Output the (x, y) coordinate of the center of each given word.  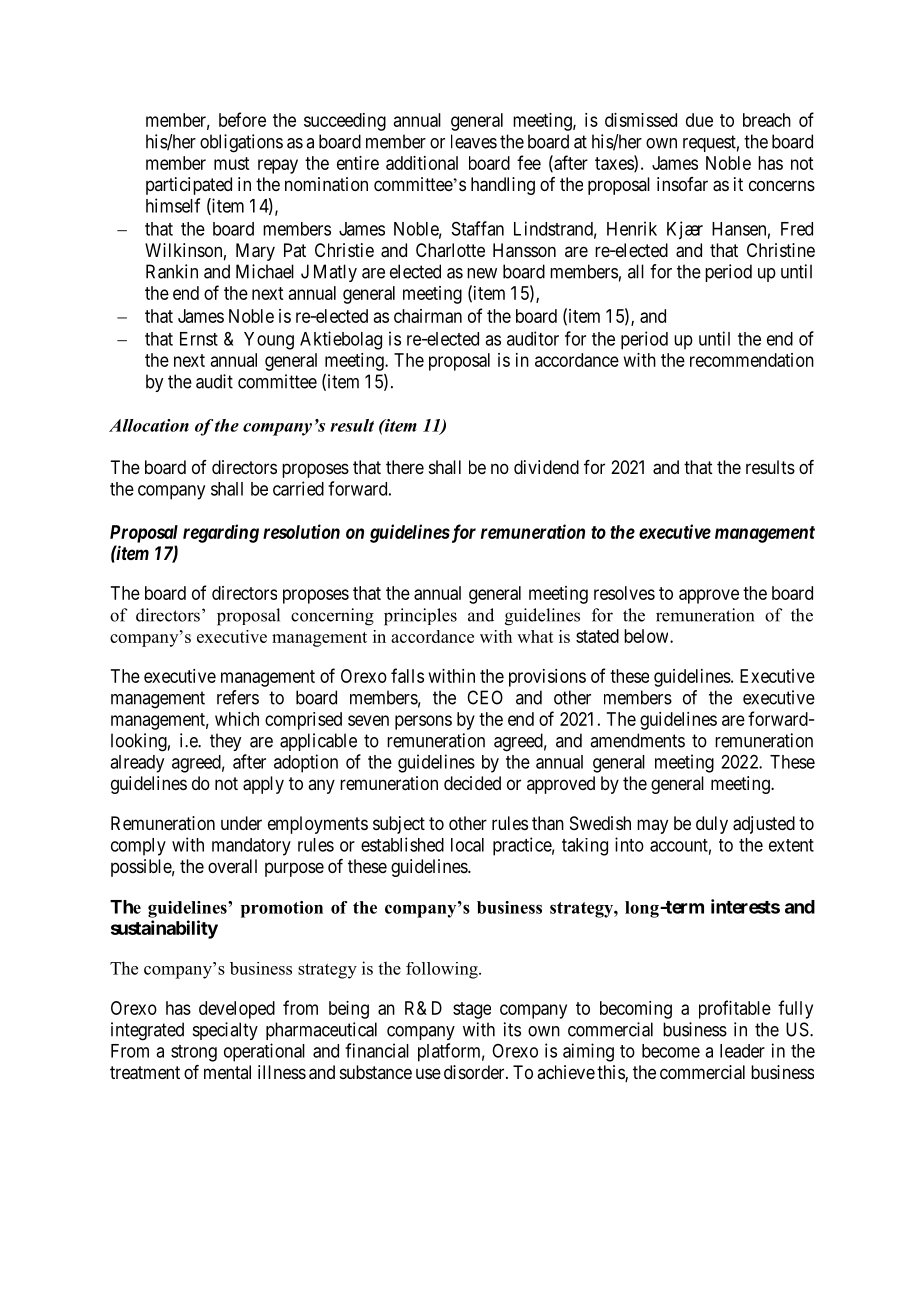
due (699, 120)
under (241, 823)
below (647, 636)
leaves (474, 141)
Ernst (199, 339)
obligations (241, 143)
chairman (428, 316)
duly (712, 825)
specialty (225, 1031)
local (467, 845)
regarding (221, 533)
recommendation (752, 360)
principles (420, 617)
